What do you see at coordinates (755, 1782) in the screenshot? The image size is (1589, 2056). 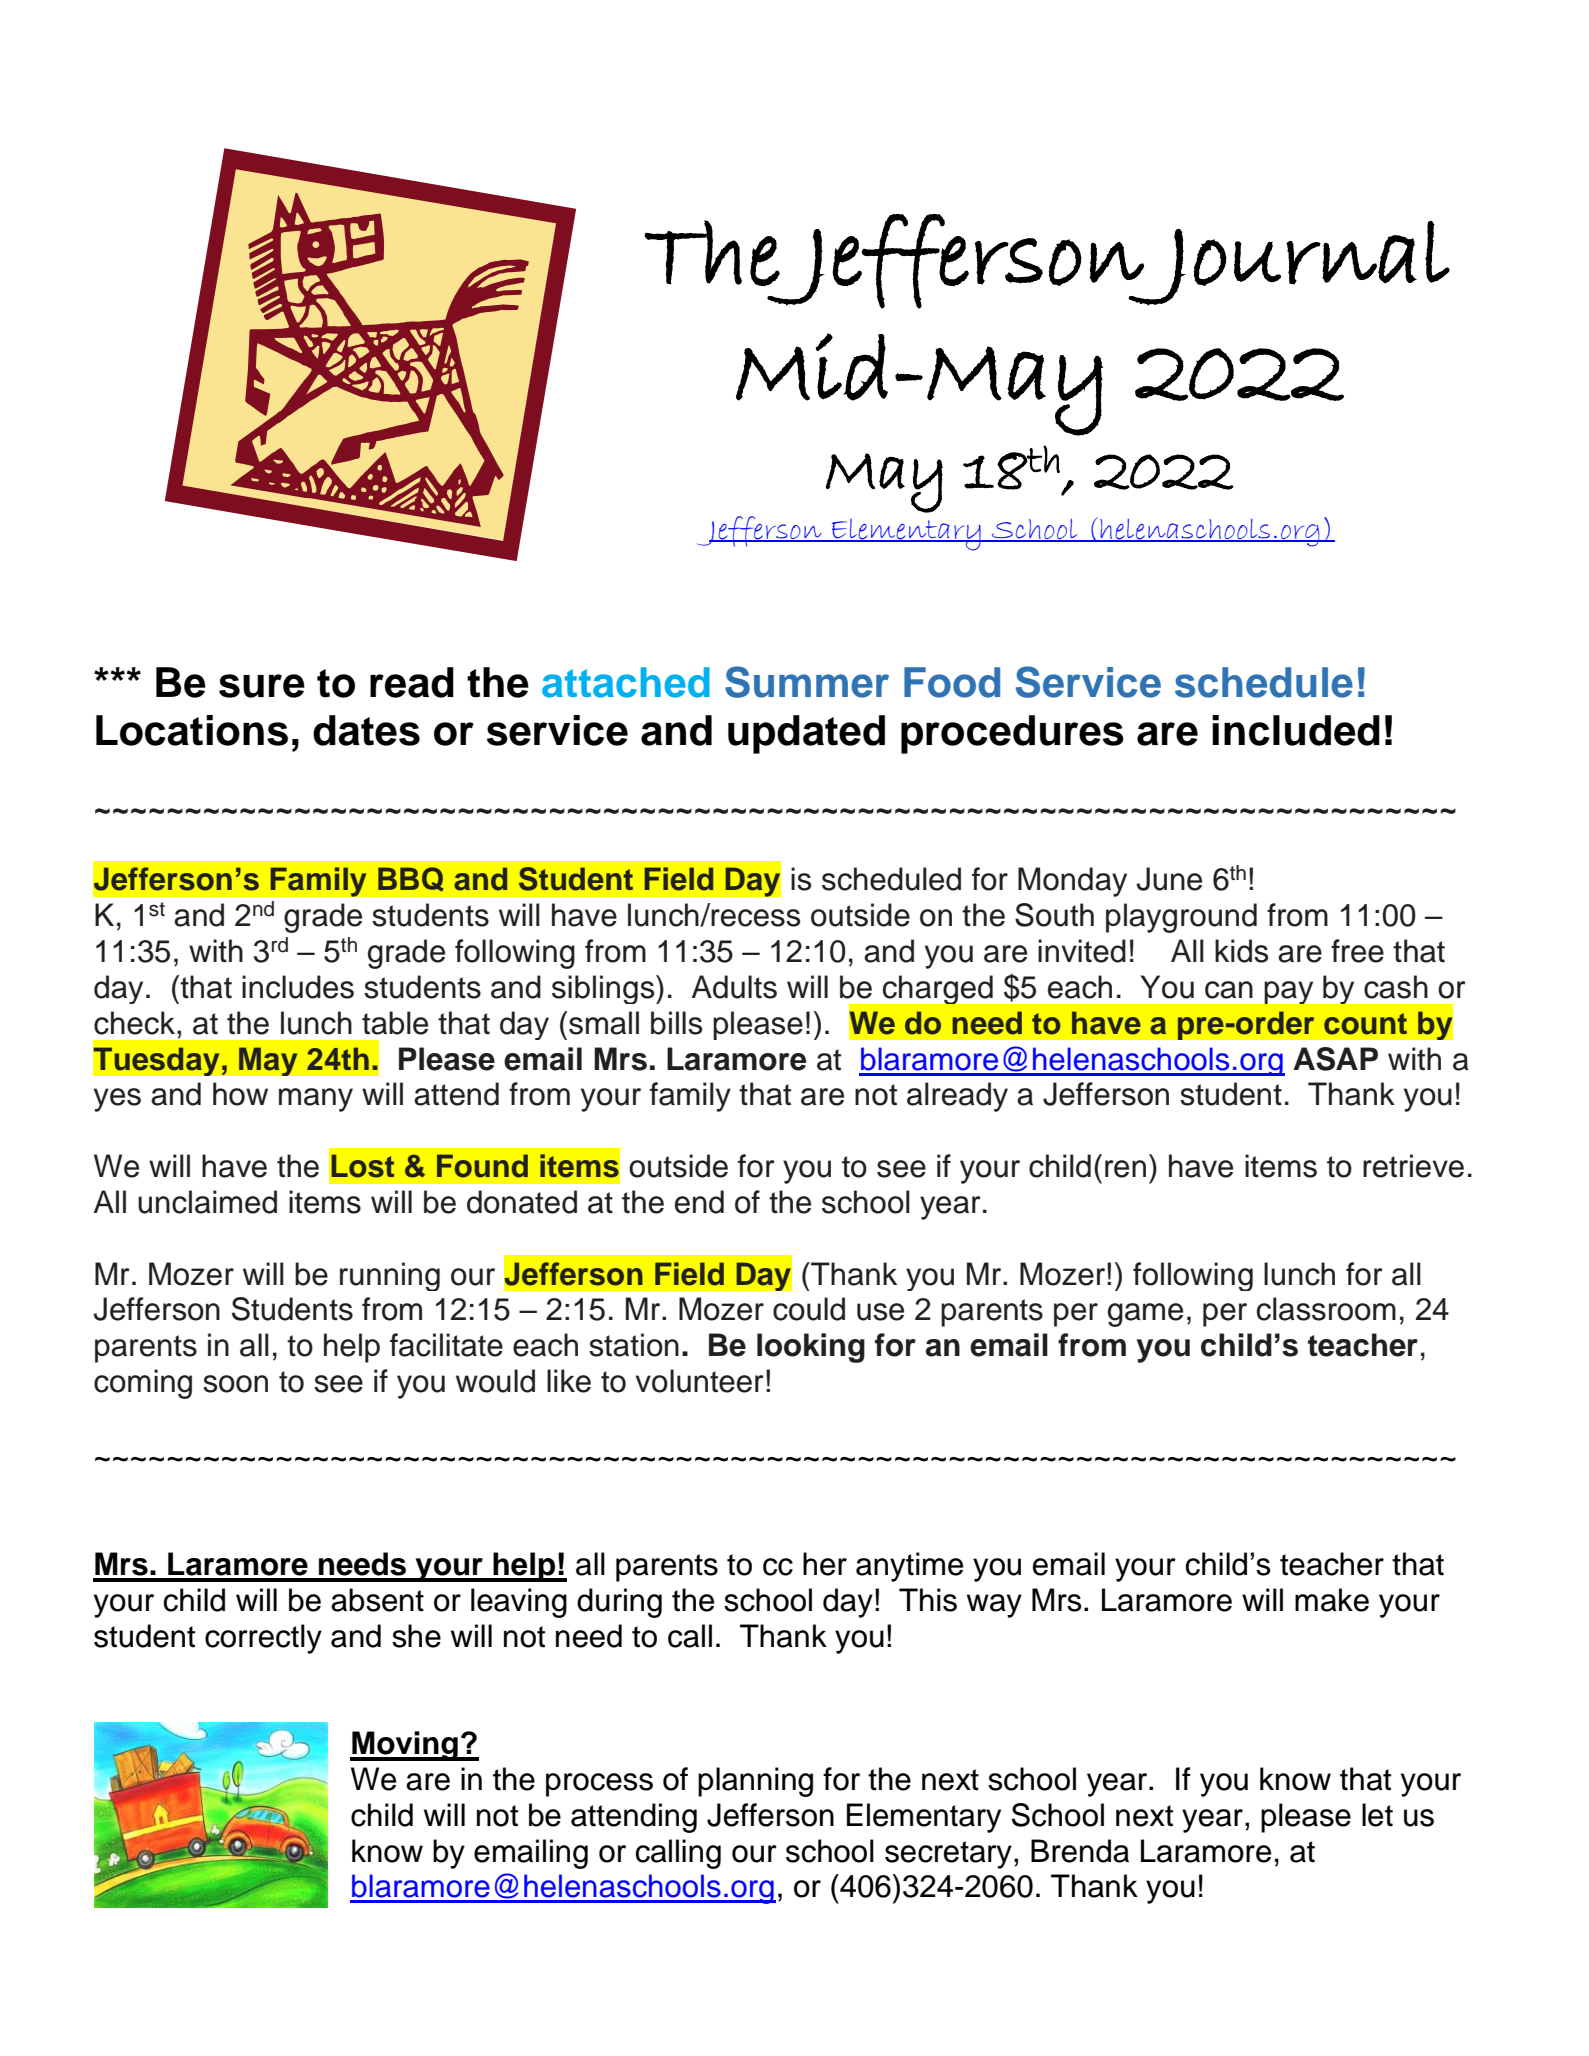 I see `planning` at bounding box center [755, 1782].
